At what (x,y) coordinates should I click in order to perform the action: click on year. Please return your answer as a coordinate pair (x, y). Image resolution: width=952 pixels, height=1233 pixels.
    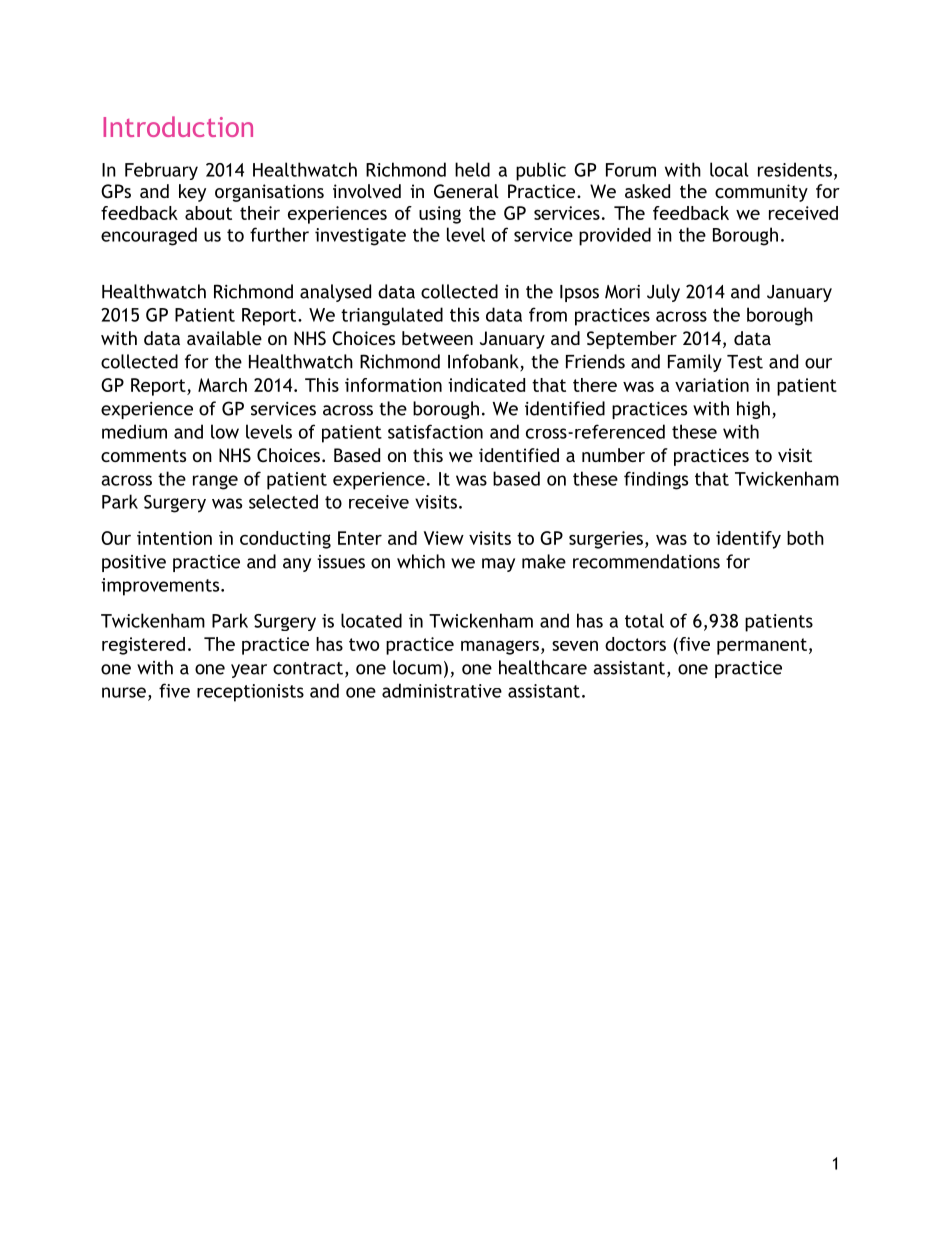
    Looking at the image, I should click on (249, 671).
